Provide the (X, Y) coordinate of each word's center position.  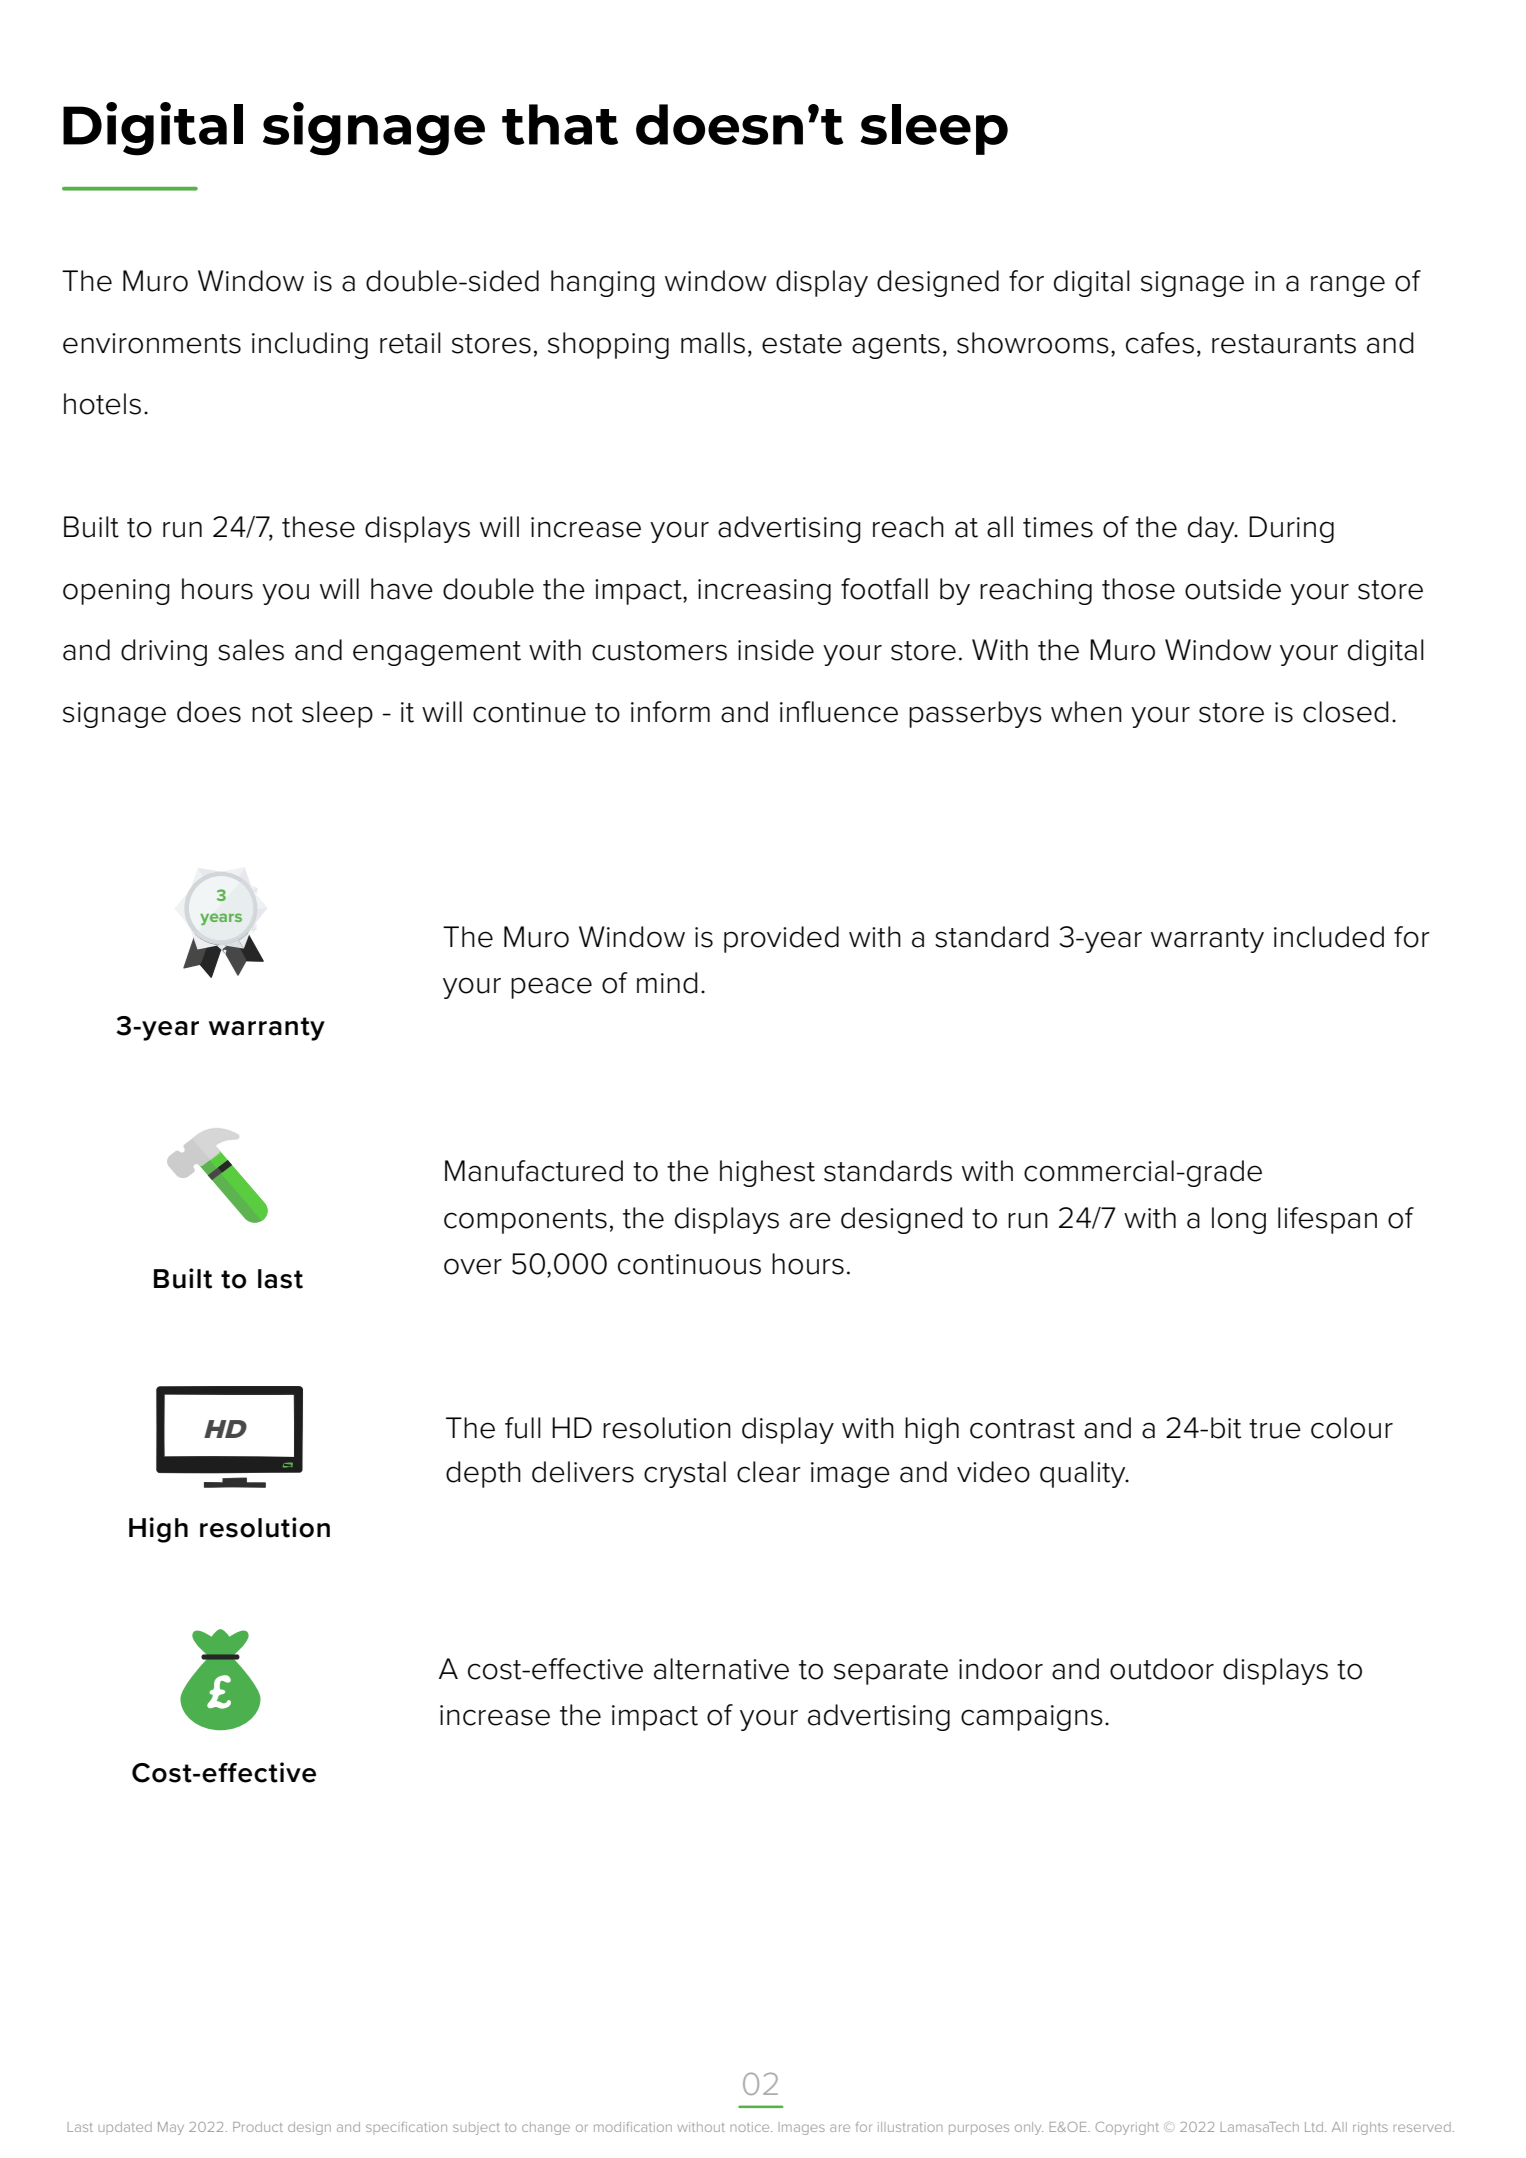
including (310, 345)
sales (251, 650)
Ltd (1314, 2127)
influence (839, 712)
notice (751, 2127)
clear (769, 1472)
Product (258, 2127)
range (1348, 286)
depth (483, 1474)
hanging (603, 283)
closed (1346, 712)
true (1275, 1429)
